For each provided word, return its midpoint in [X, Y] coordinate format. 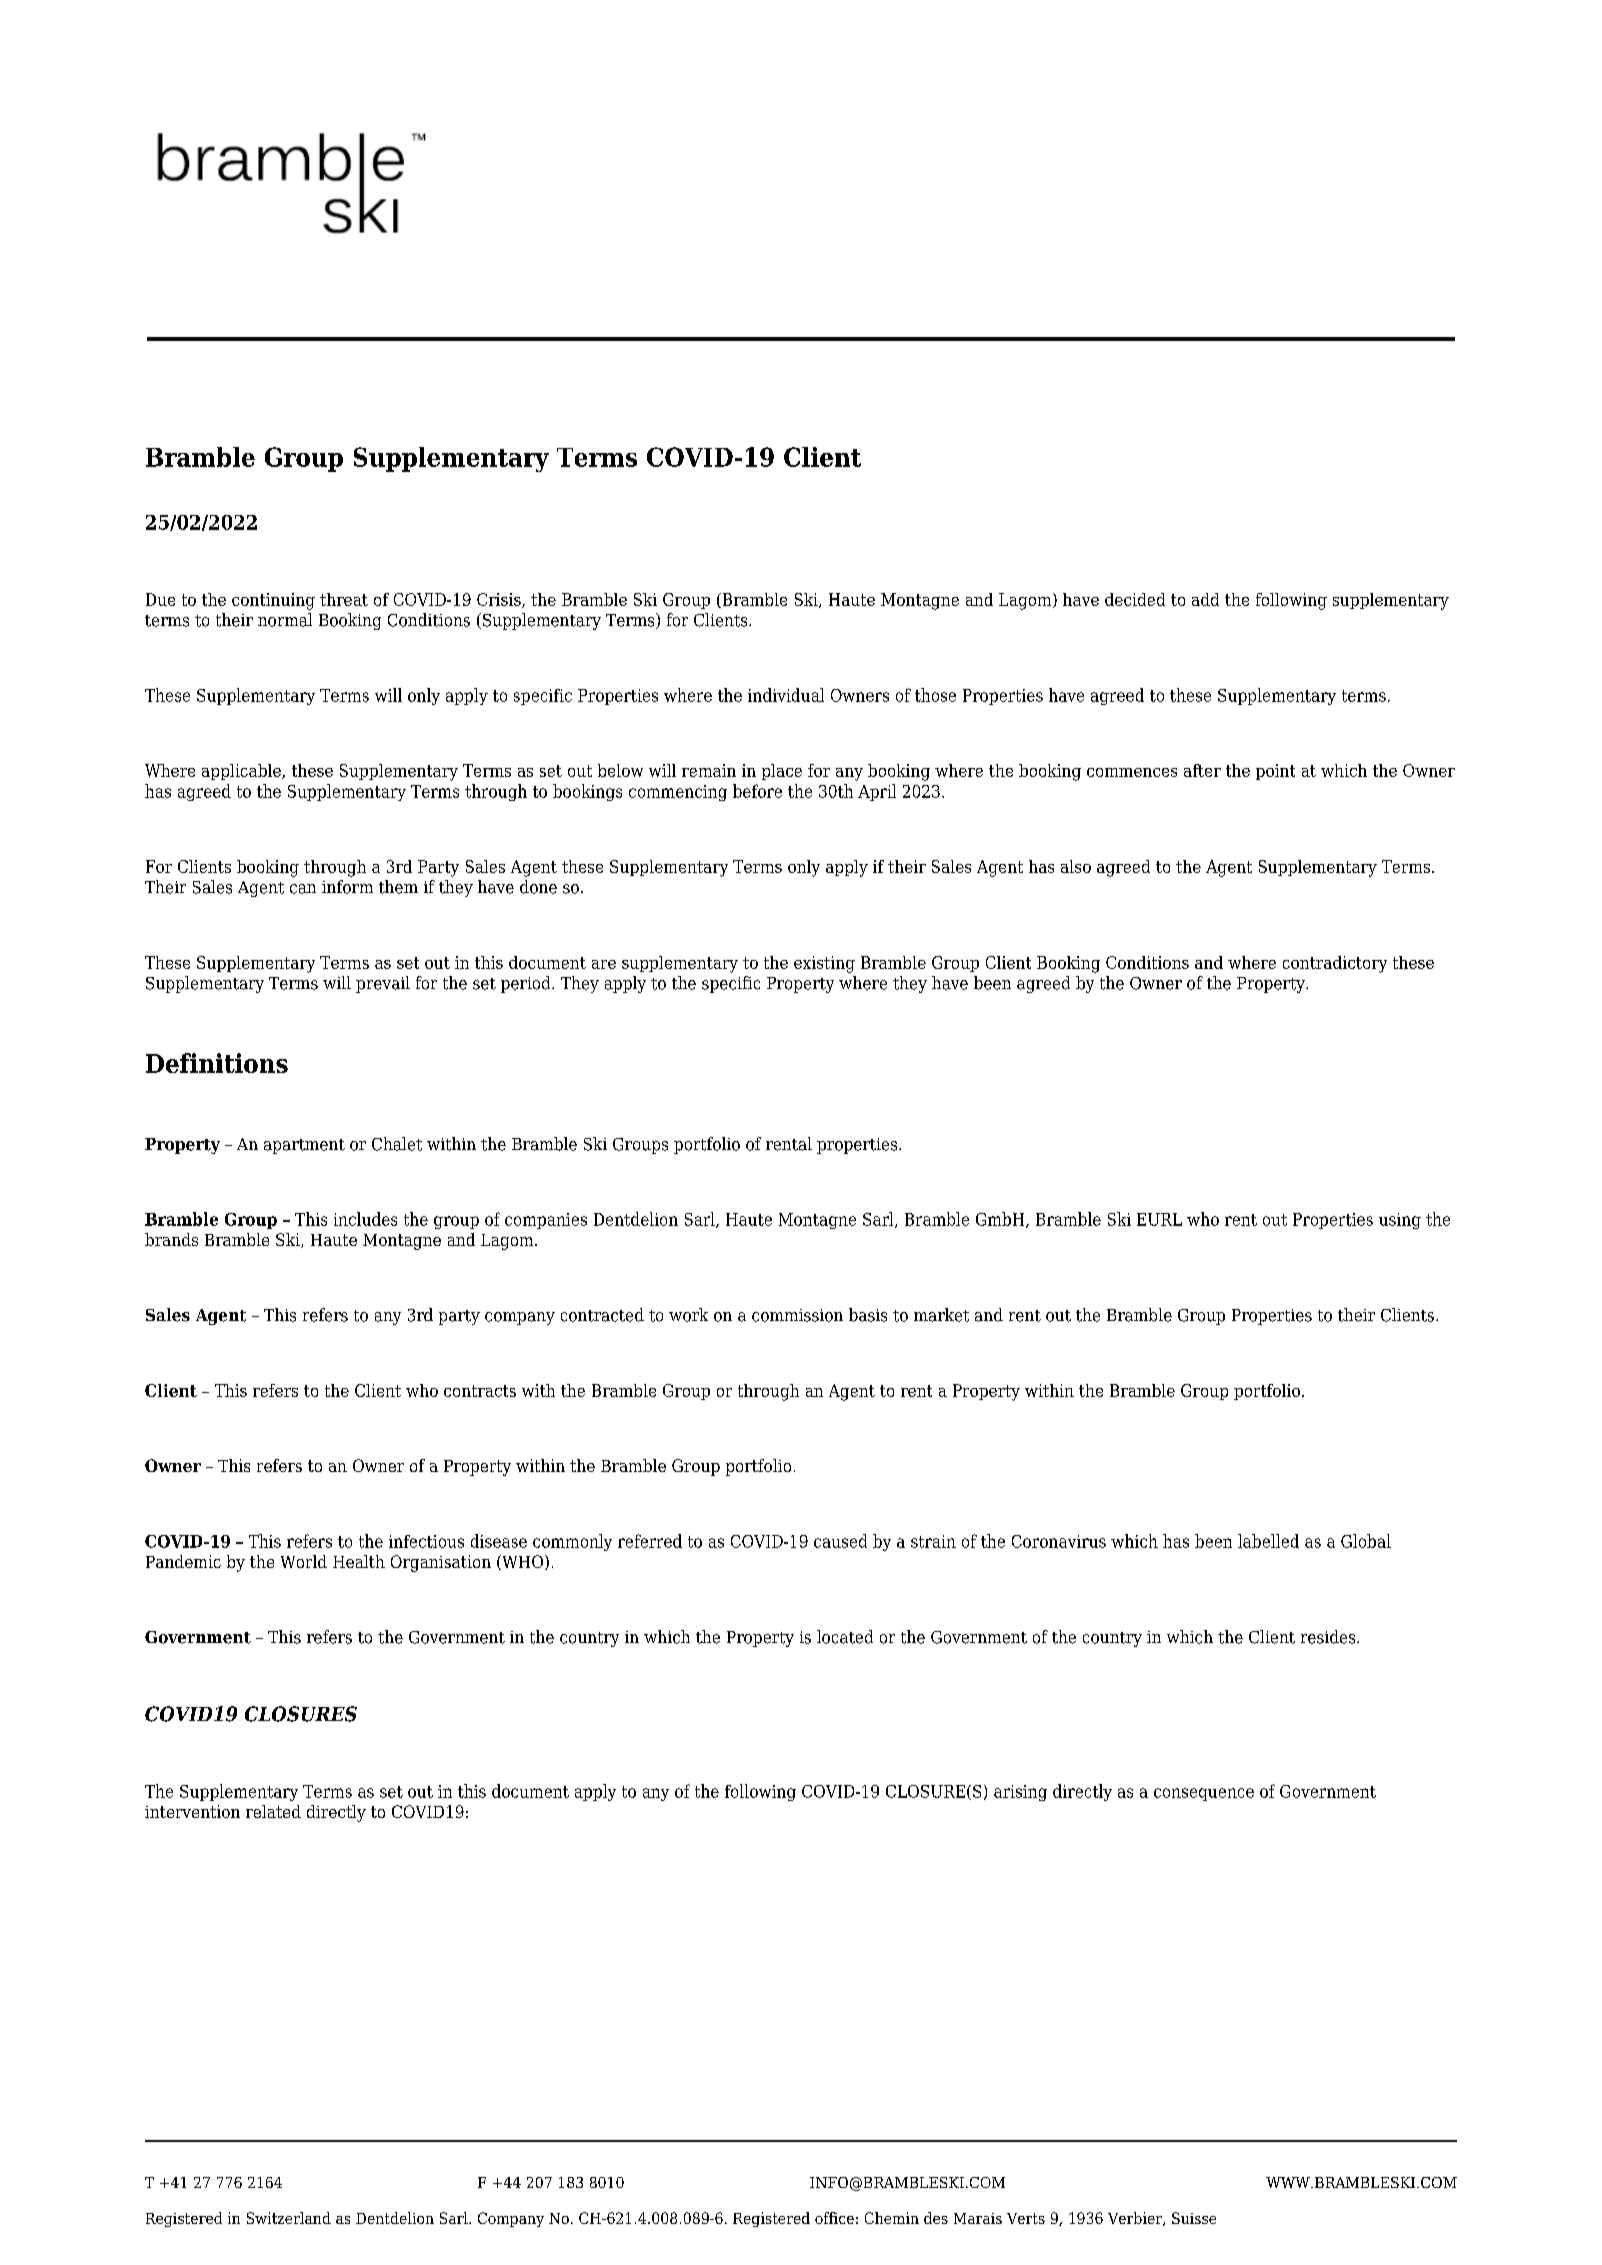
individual [786, 695]
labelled [1268, 1541]
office [834, 2218]
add [1205, 599]
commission [797, 1315]
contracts [480, 1391]
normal [285, 620]
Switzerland [289, 2218]
